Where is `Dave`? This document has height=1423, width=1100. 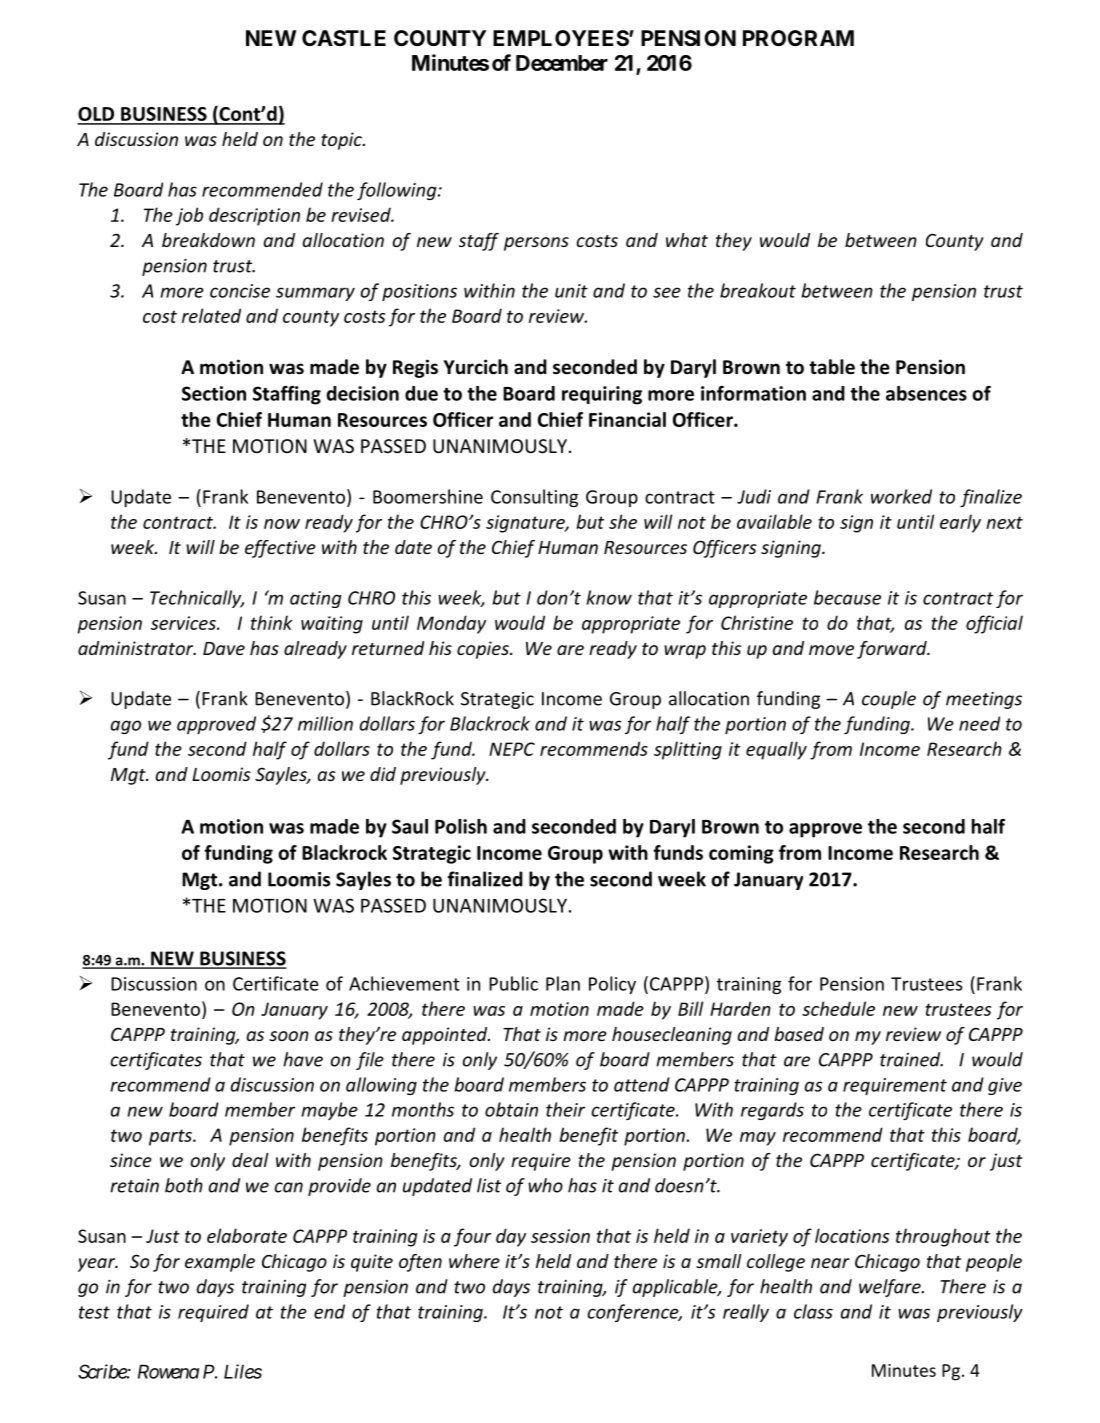 Dave is located at coordinates (224, 648).
